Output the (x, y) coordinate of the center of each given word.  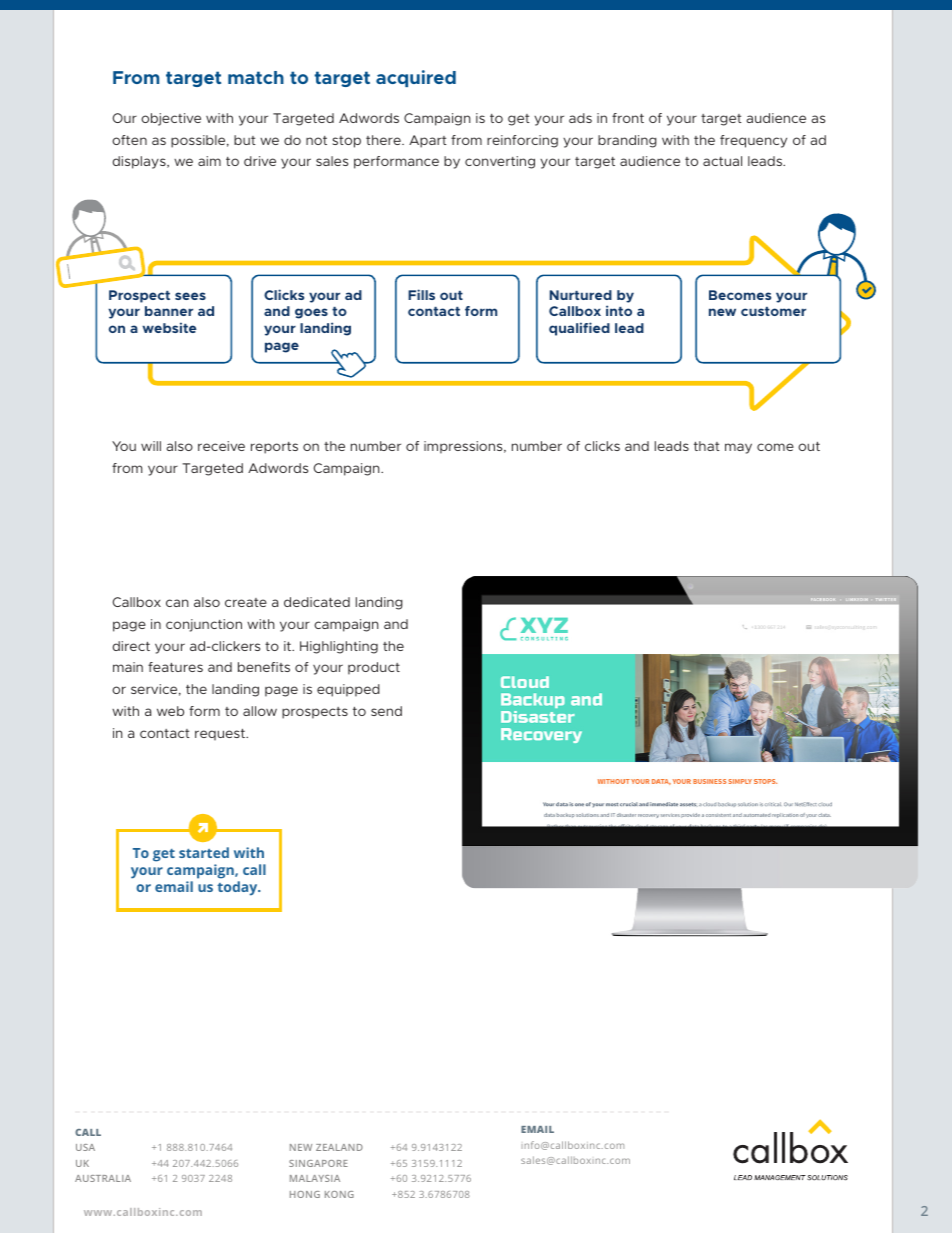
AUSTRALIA (103, 1178)
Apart (428, 141)
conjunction (204, 625)
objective (171, 119)
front (628, 118)
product (374, 668)
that (707, 446)
